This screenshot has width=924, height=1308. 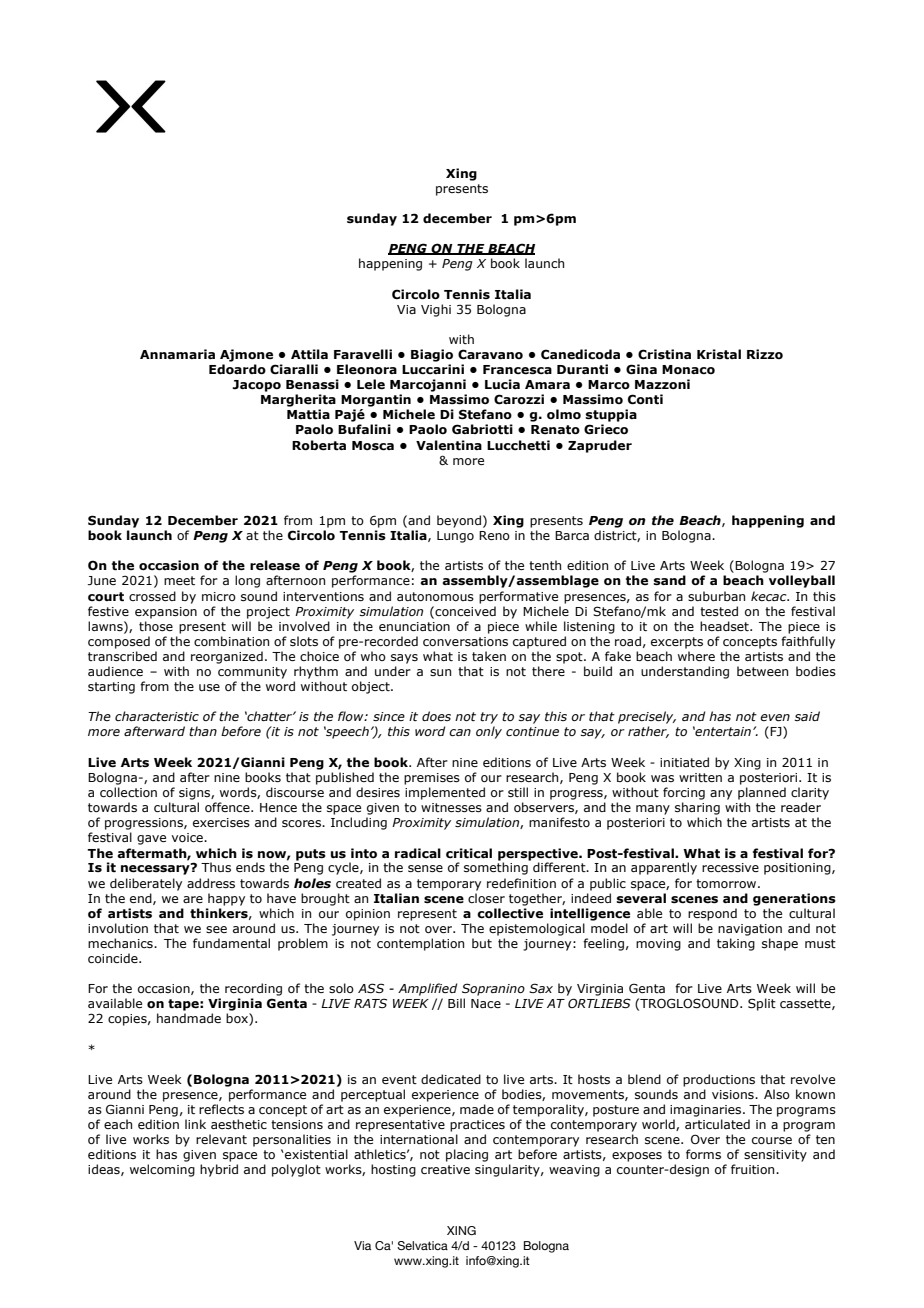 I want to click on written, so click(x=700, y=777).
